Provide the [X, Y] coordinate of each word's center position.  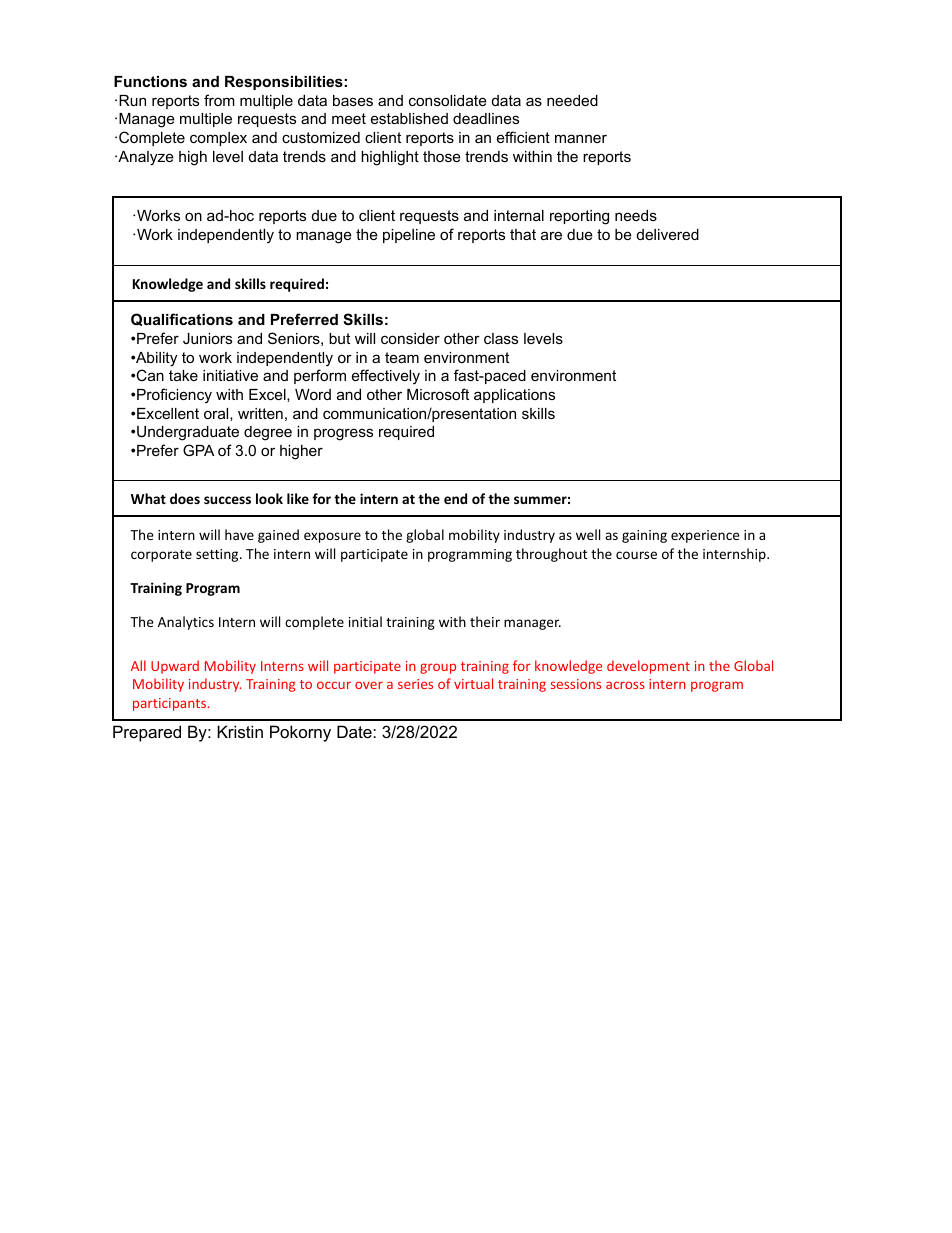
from [219, 100]
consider [410, 338]
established [409, 118]
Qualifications [182, 319]
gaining [644, 536]
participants [171, 704]
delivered [668, 234]
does [185, 498]
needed [572, 100]
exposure [332, 537]
